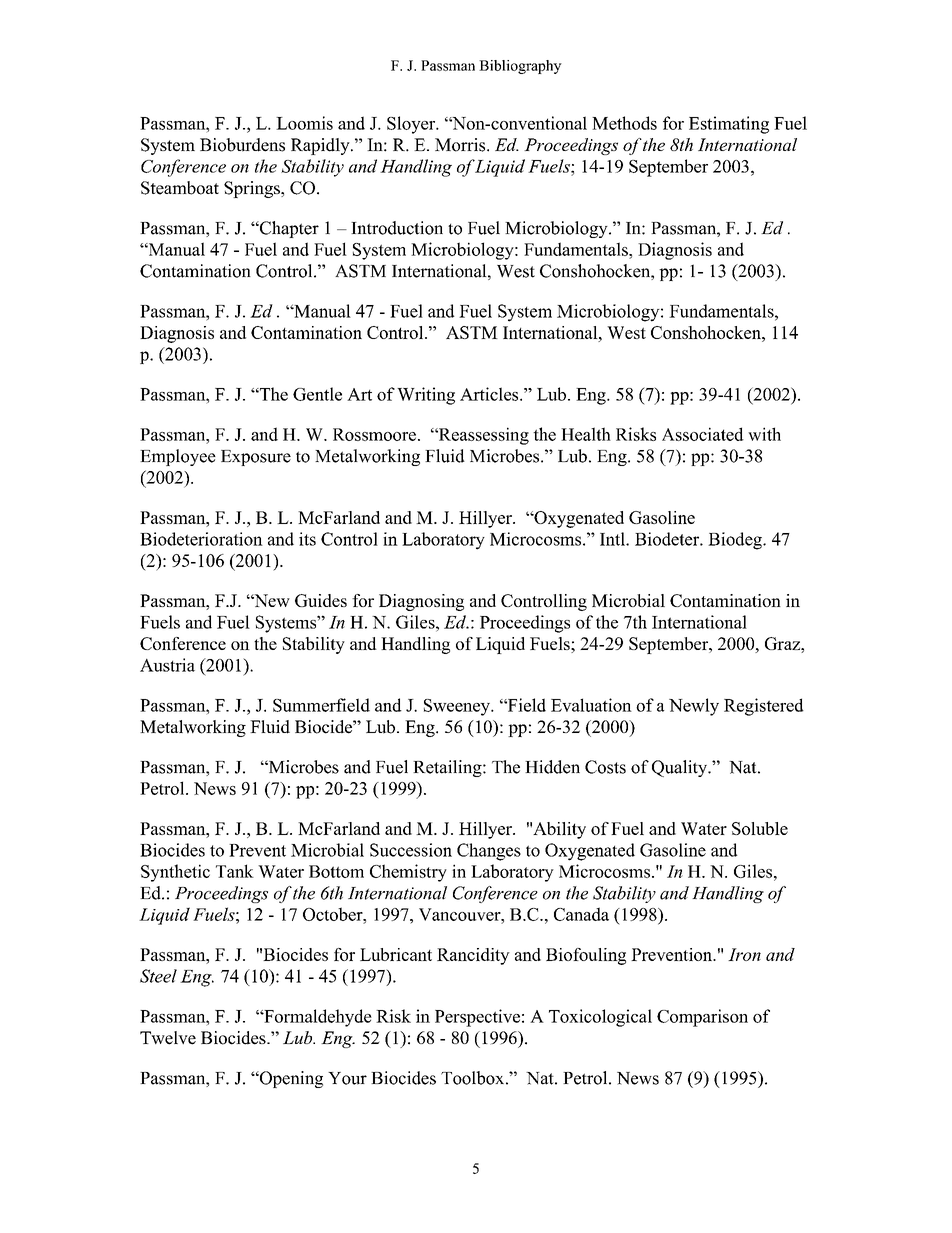  What do you see at coordinates (702, 1018) in the document?
I see `Comparison` at bounding box center [702, 1018].
